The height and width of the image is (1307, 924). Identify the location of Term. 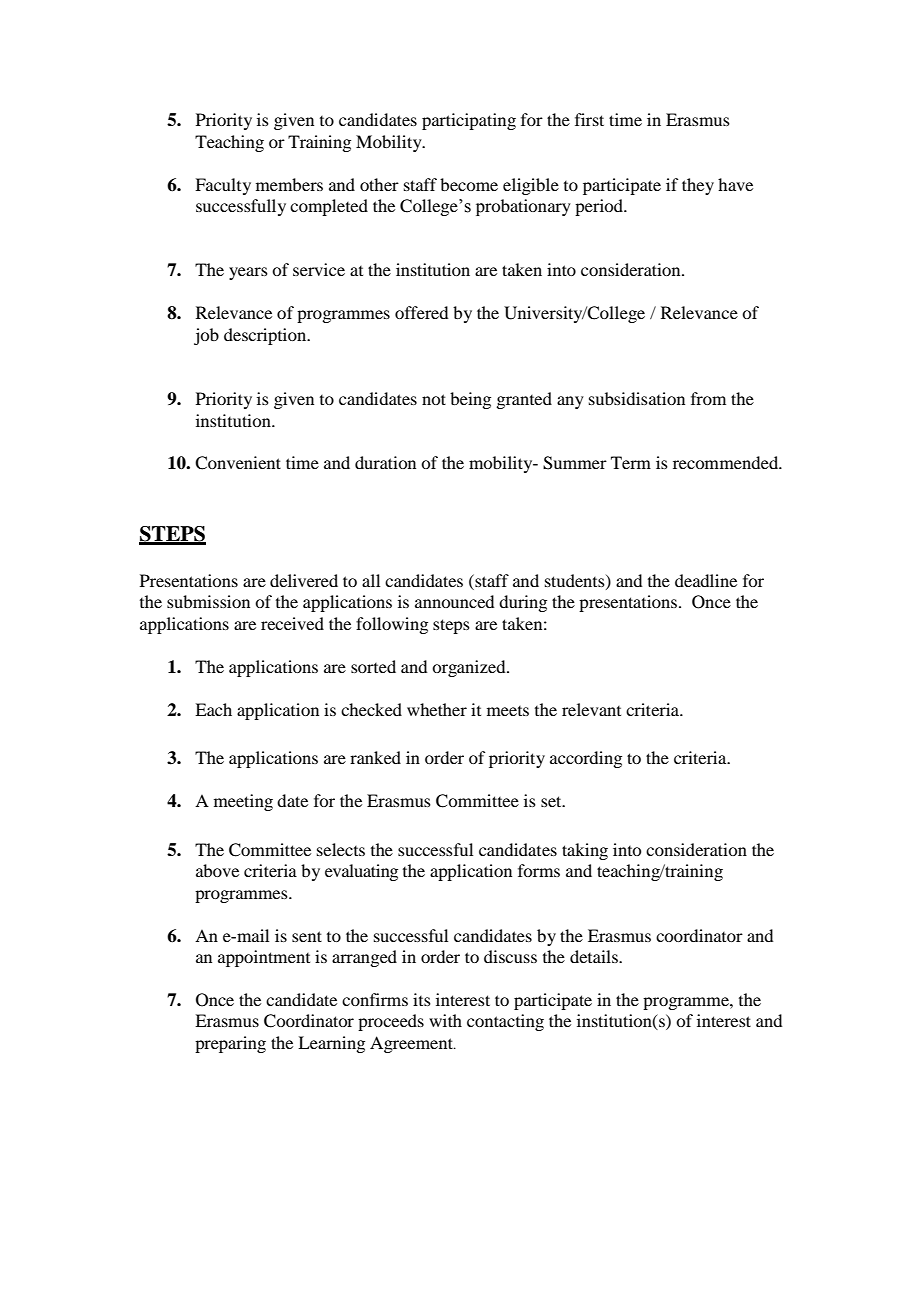
(631, 462).
